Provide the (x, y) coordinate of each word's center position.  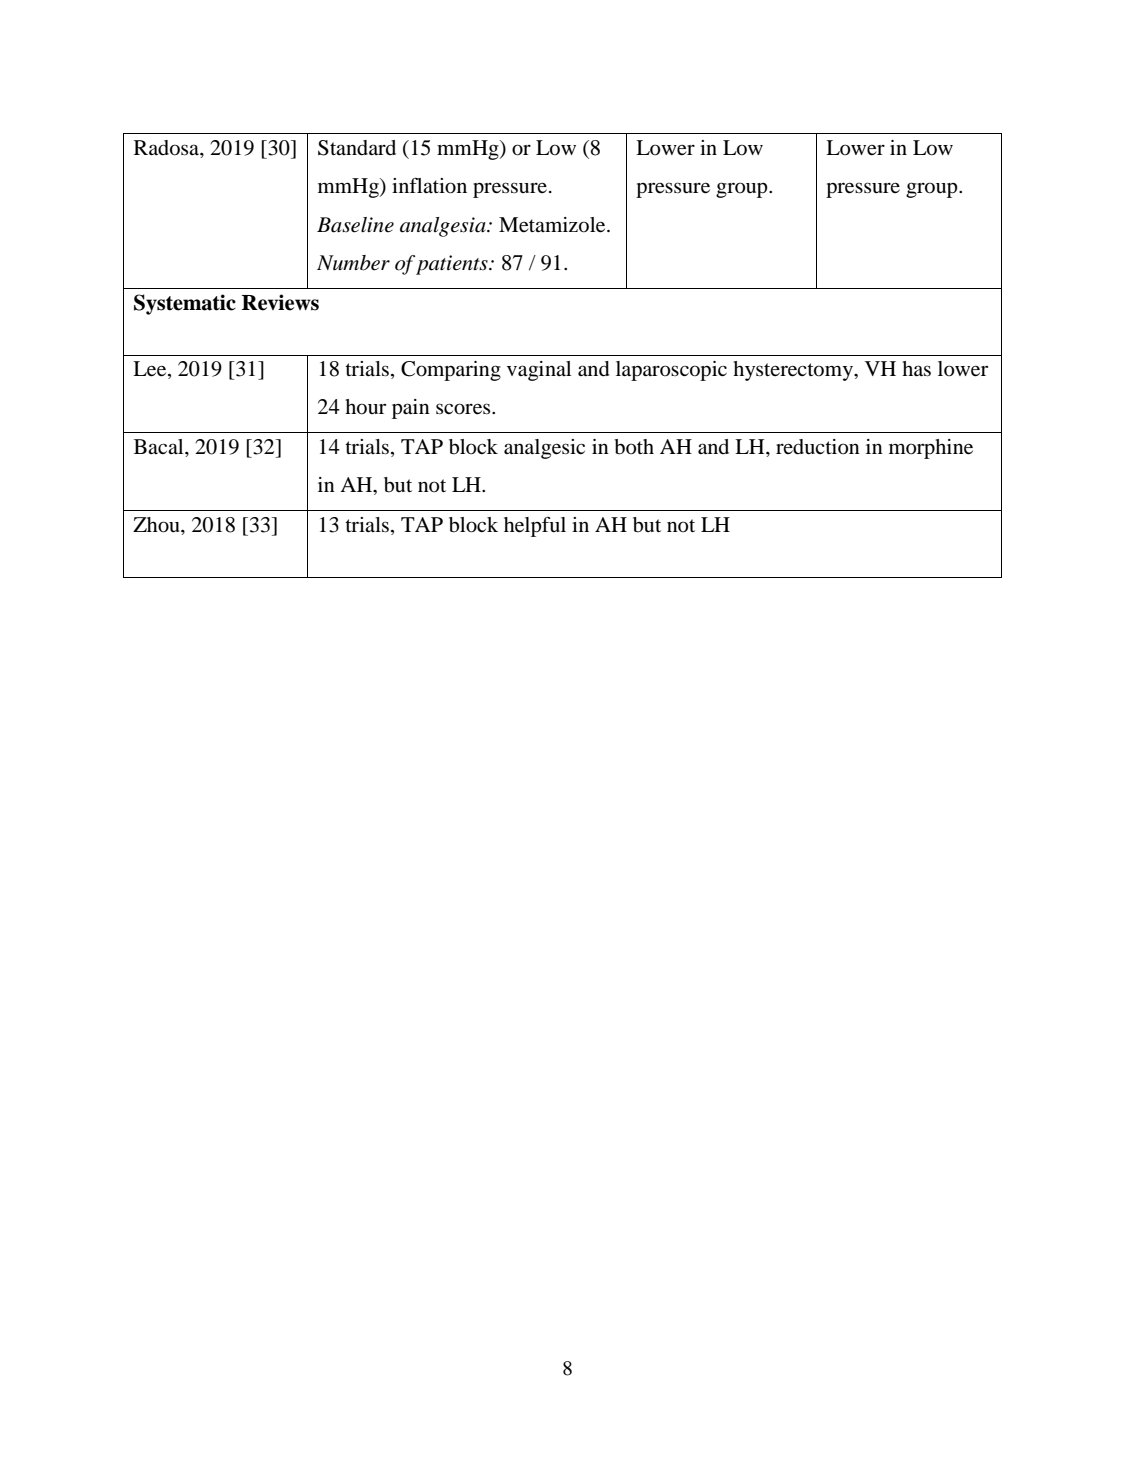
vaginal (539, 371)
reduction (818, 447)
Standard (357, 148)
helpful (535, 527)
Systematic (185, 304)
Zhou (157, 525)
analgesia (444, 227)
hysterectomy (794, 371)
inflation (429, 185)
